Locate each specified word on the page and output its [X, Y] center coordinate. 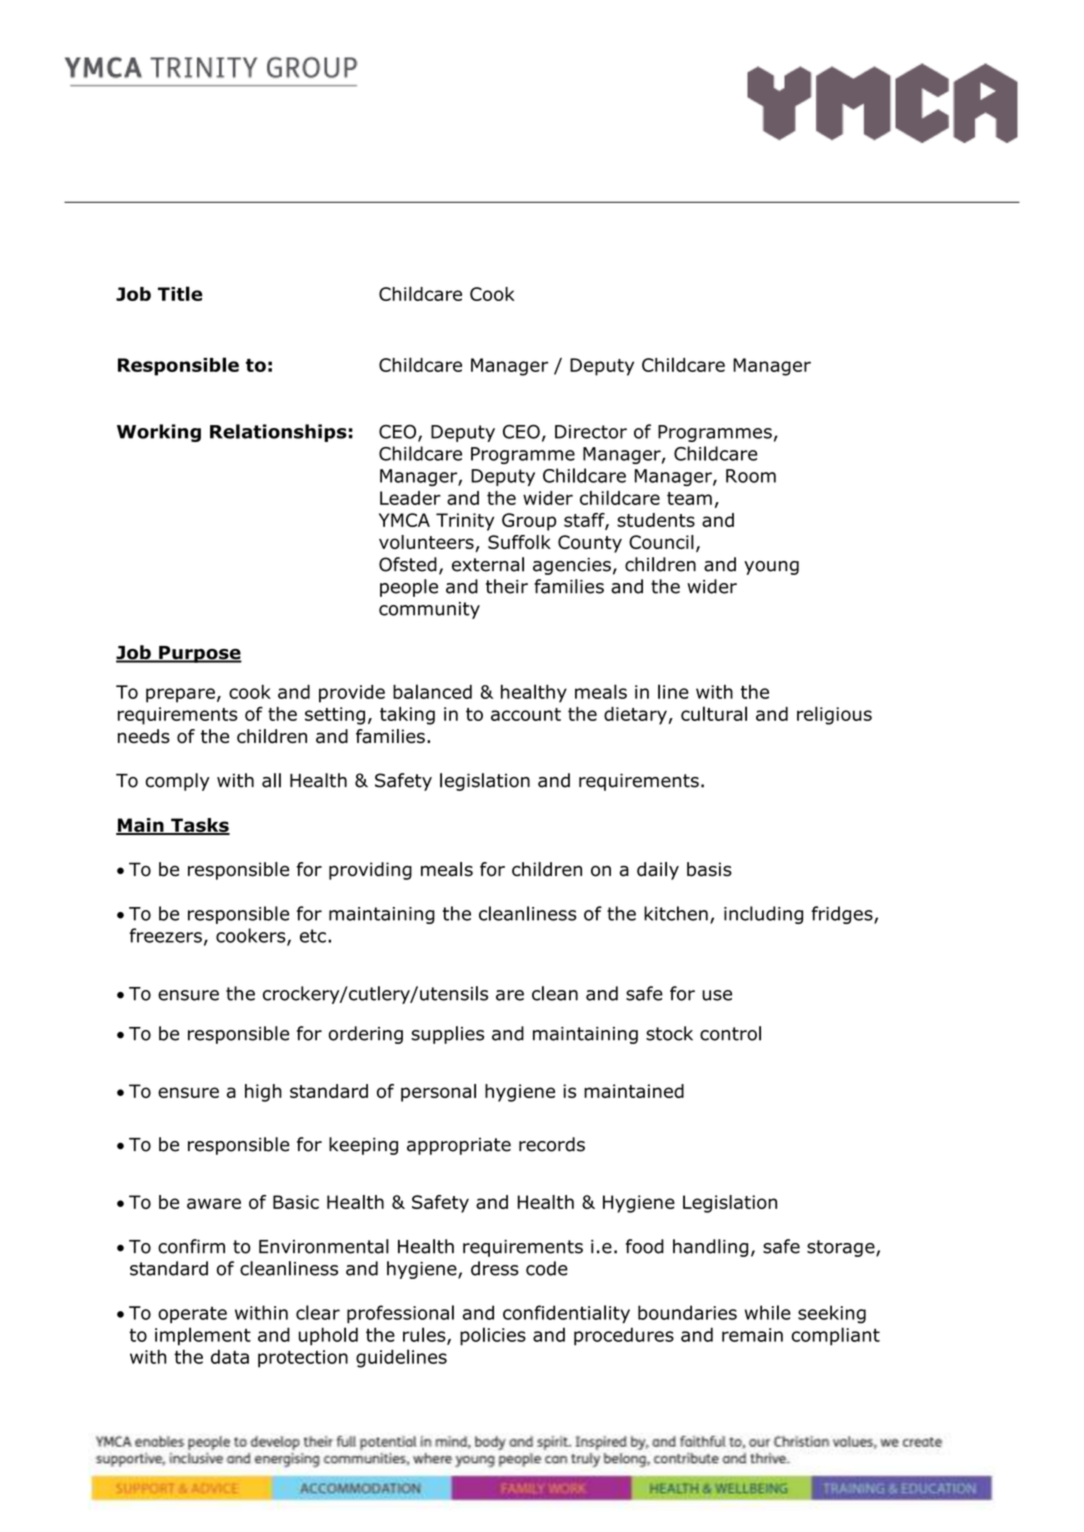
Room [751, 476]
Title [180, 293]
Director [591, 432]
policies [493, 1336]
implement [203, 1336]
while [768, 1312]
